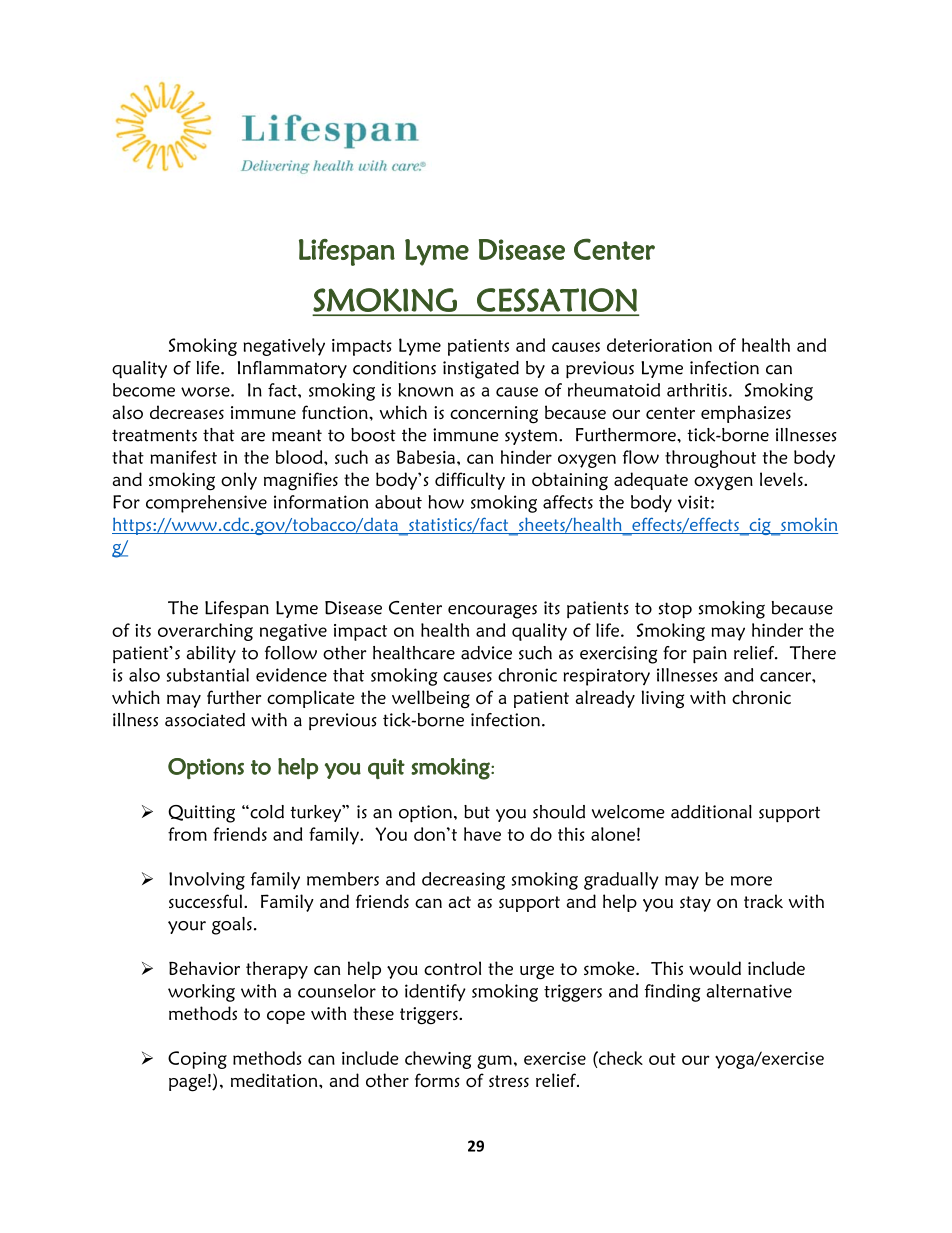  Describe the element at coordinates (481, 370) in the screenshot. I see `instigated` at that location.
